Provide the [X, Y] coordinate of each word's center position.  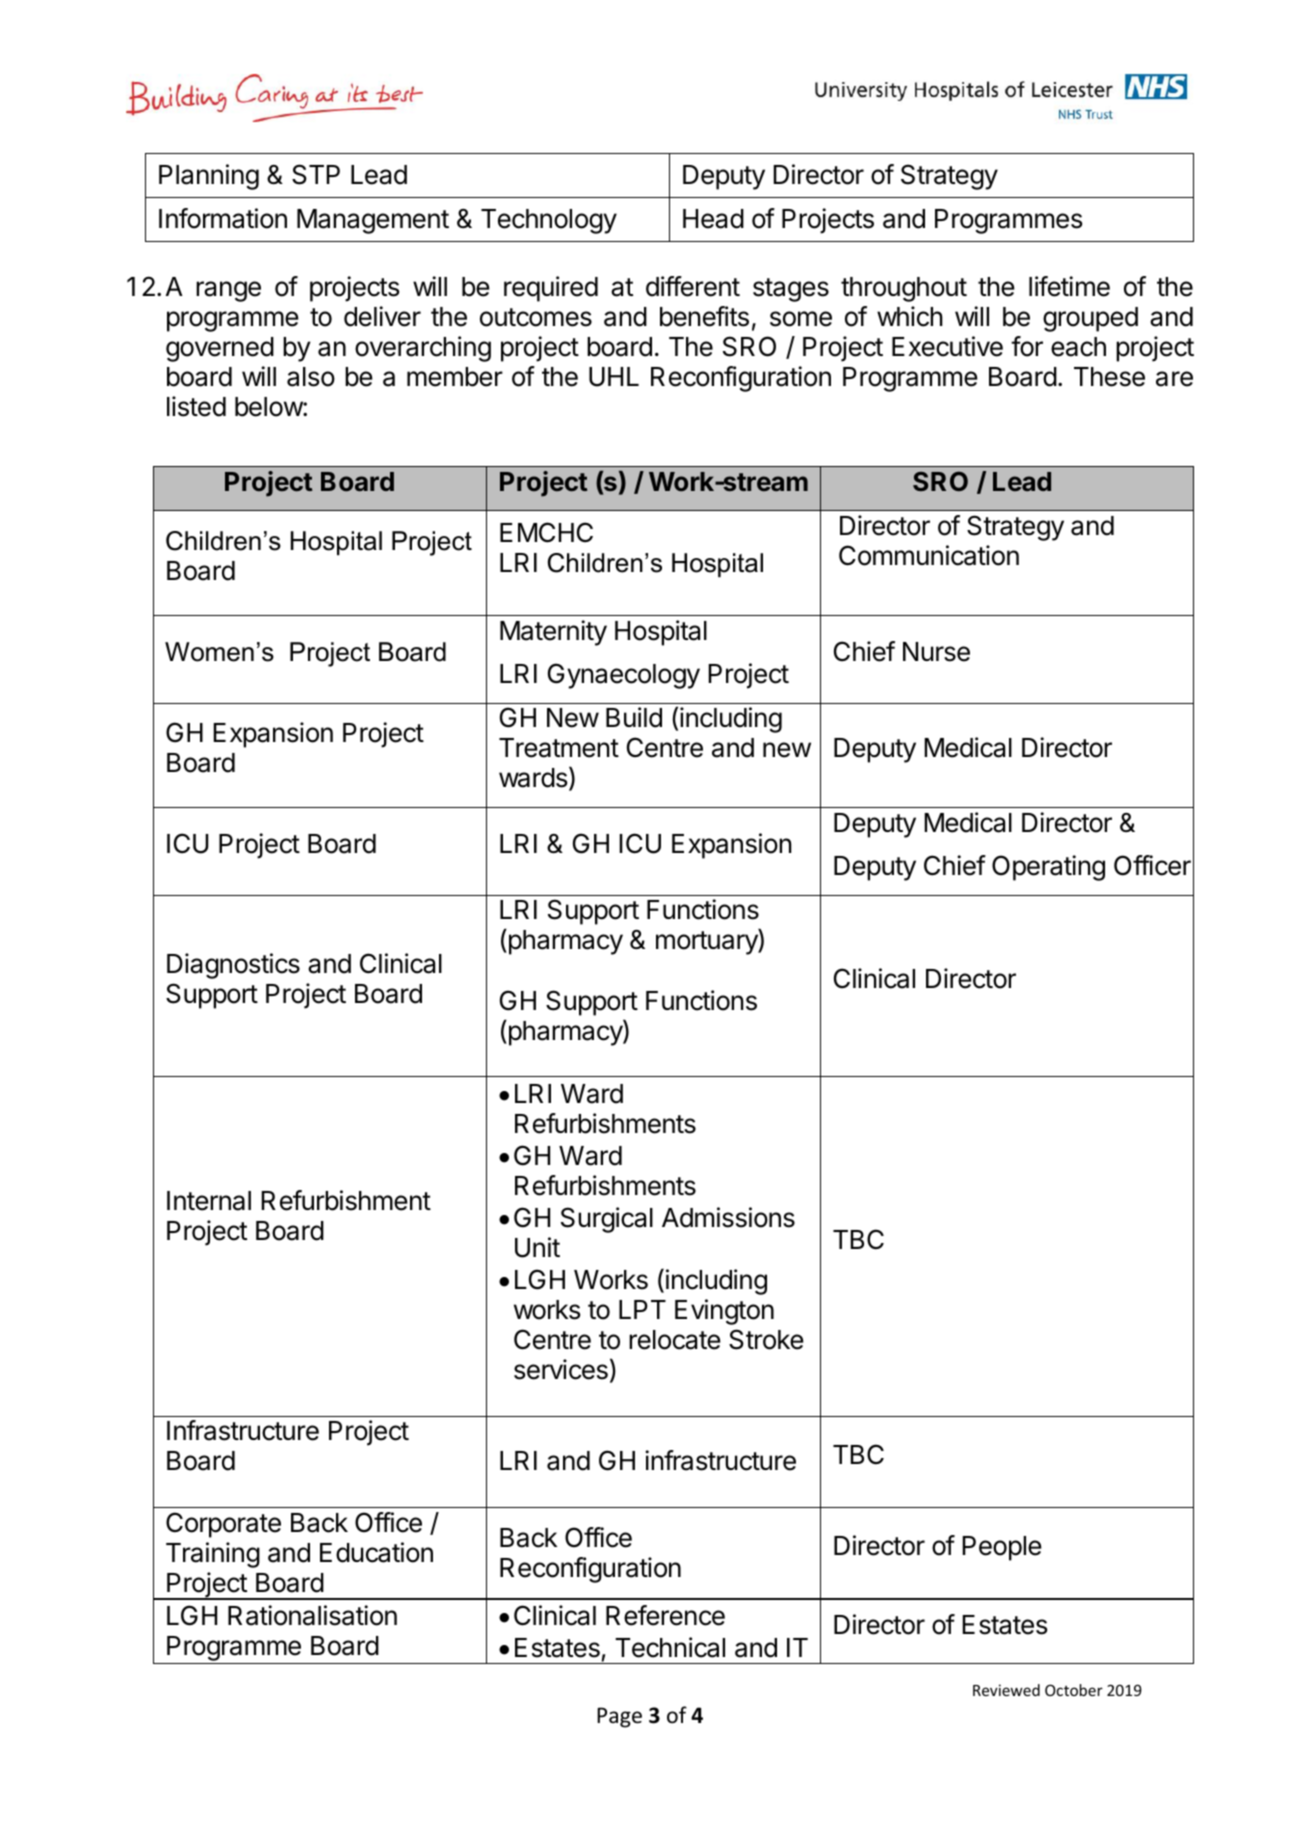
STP [316, 174]
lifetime [1069, 286]
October [1074, 1690]
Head [713, 219]
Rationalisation [312, 1615]
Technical [670, 1647]
